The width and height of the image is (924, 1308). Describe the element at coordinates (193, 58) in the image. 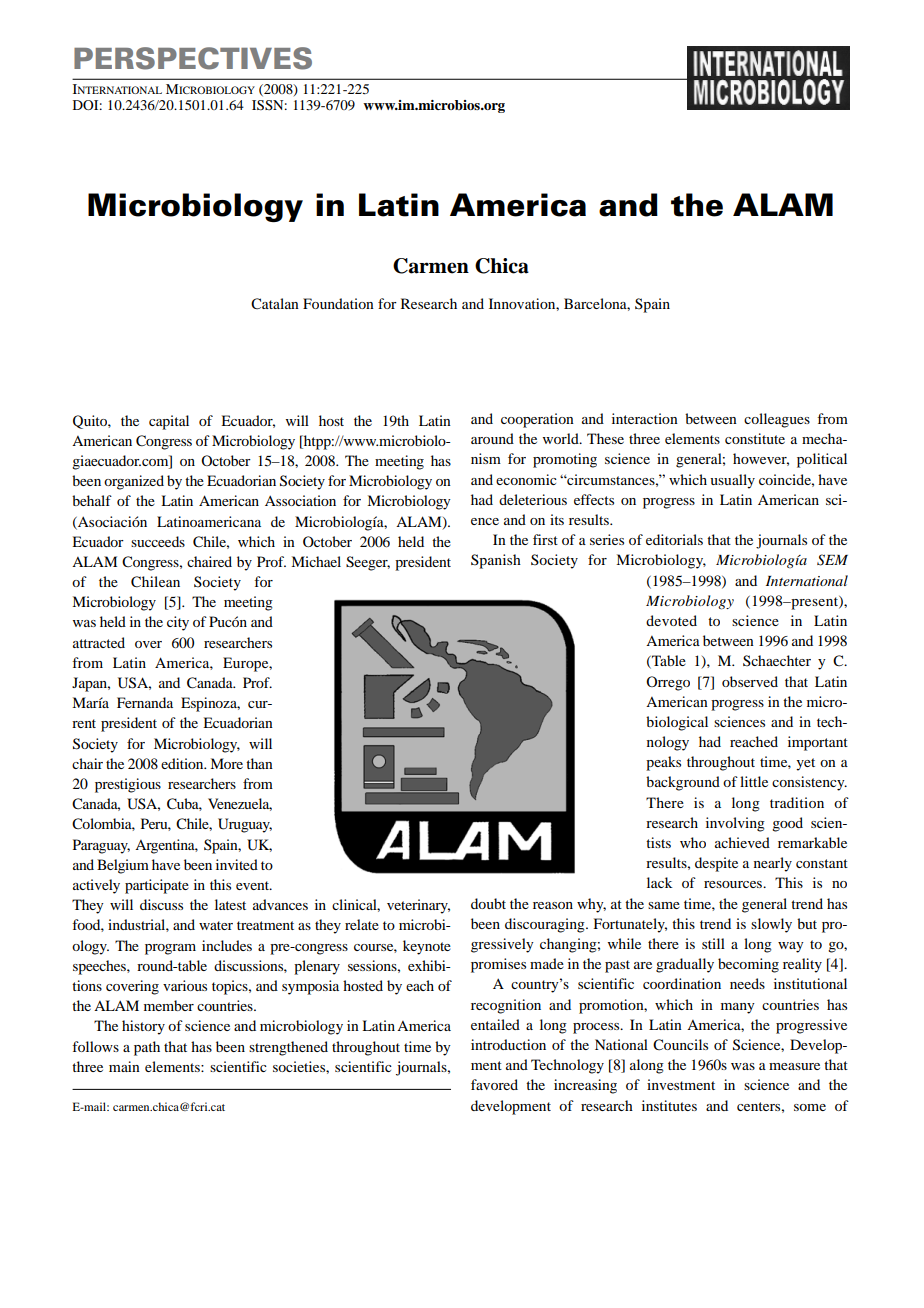

I see `PERSPECTIVES` at that location.
